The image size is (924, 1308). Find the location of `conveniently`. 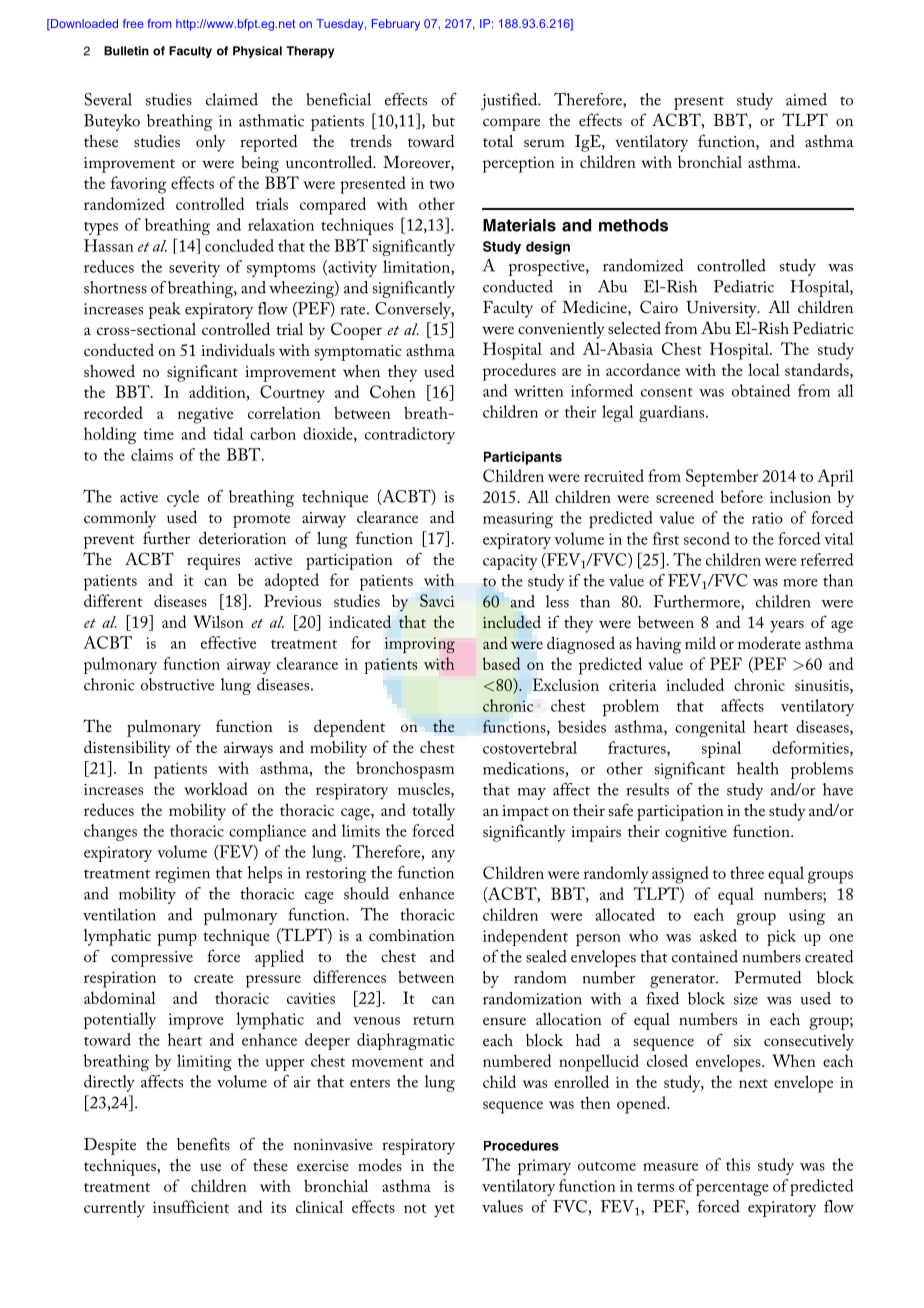

conveniently is located at coordinates (561, 330).
